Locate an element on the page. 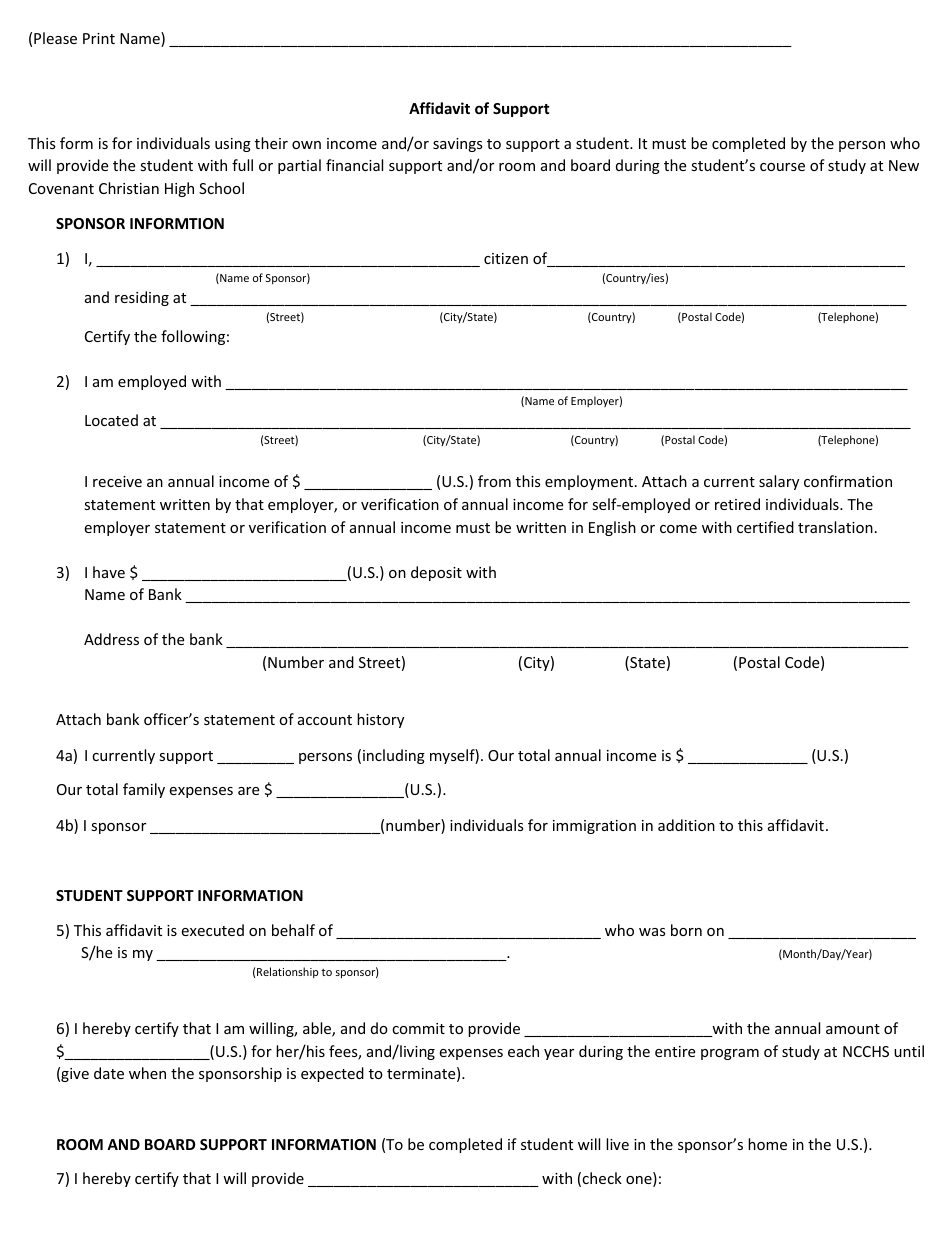 This image has width=952, height=1233. translation is located at coordinates (835, 527).
